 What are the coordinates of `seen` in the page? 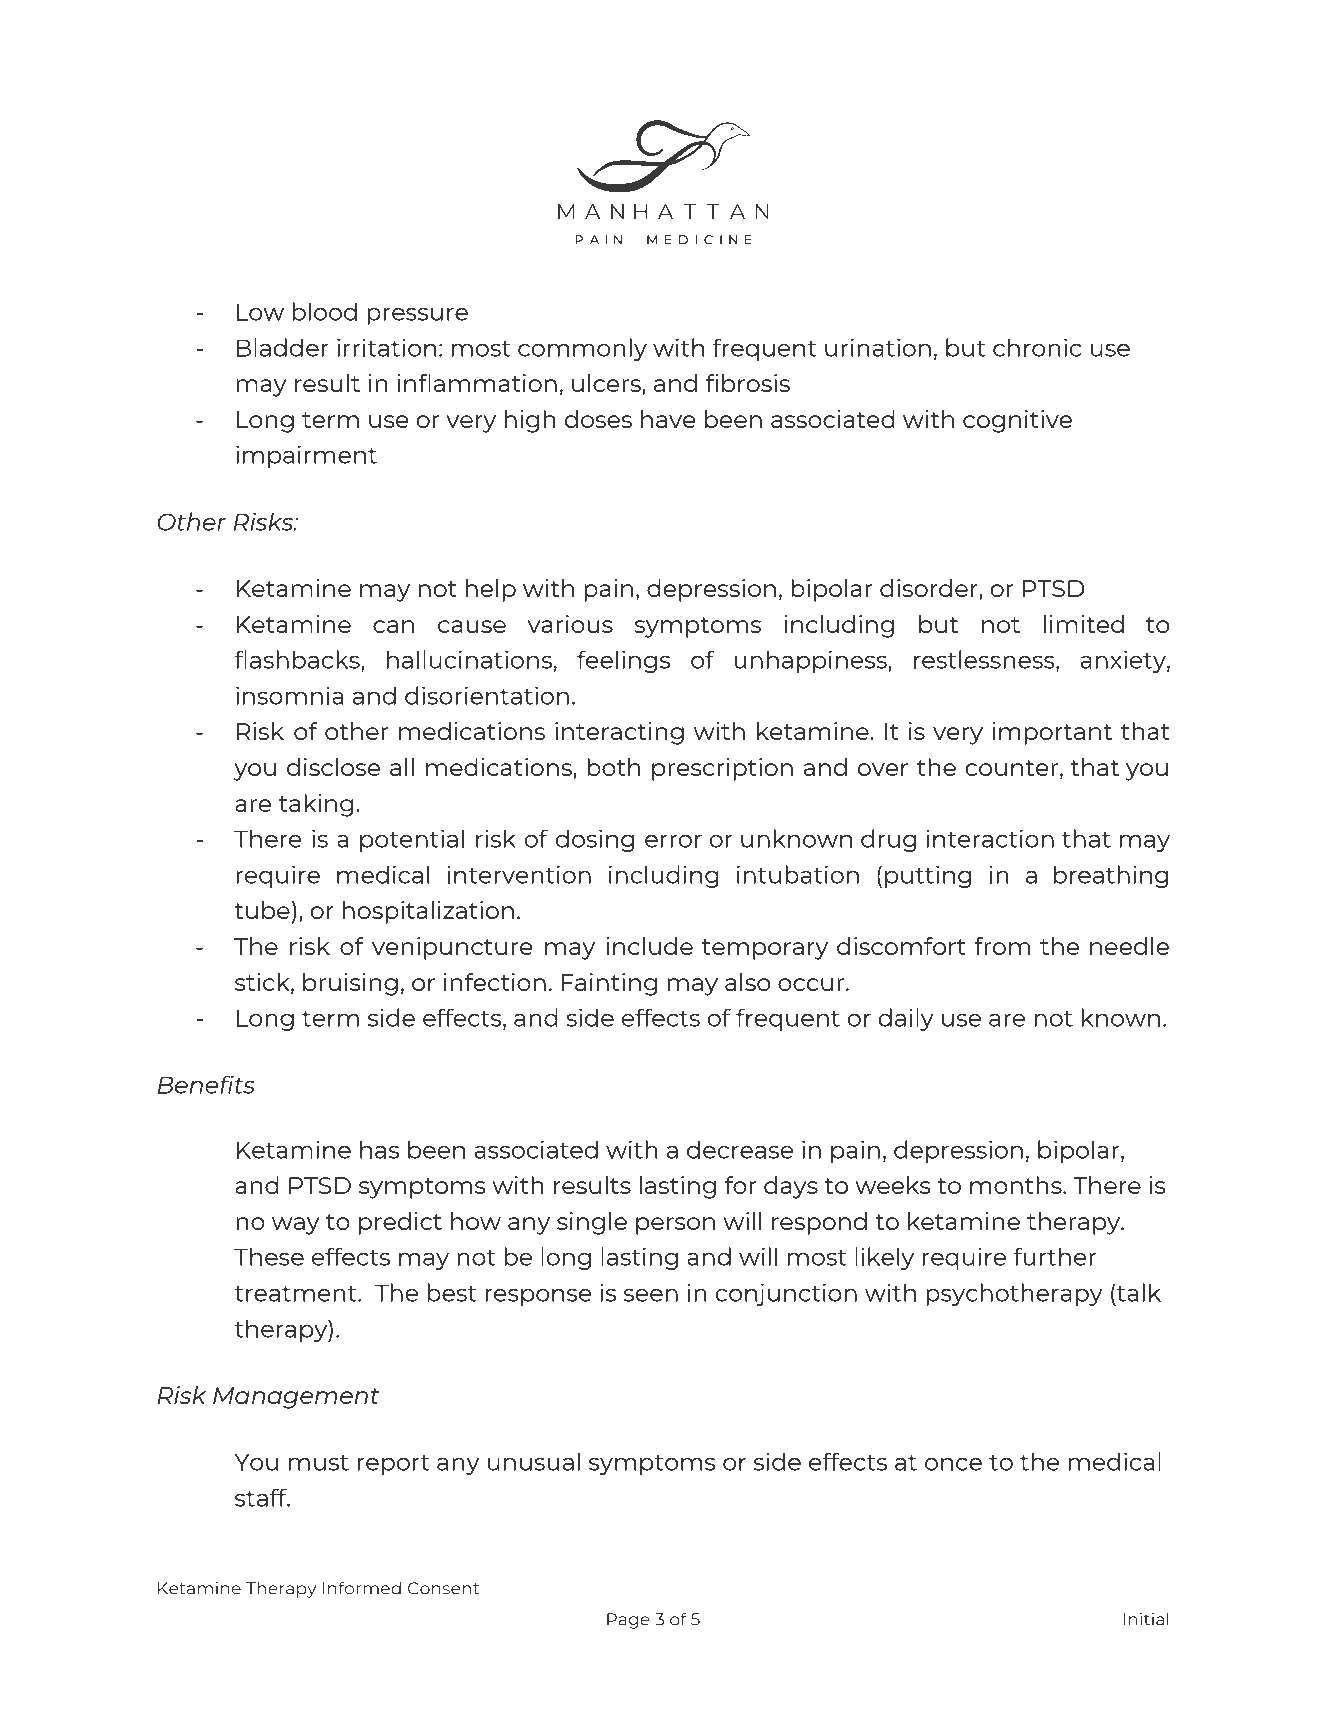 It's located at (651, 1295).
